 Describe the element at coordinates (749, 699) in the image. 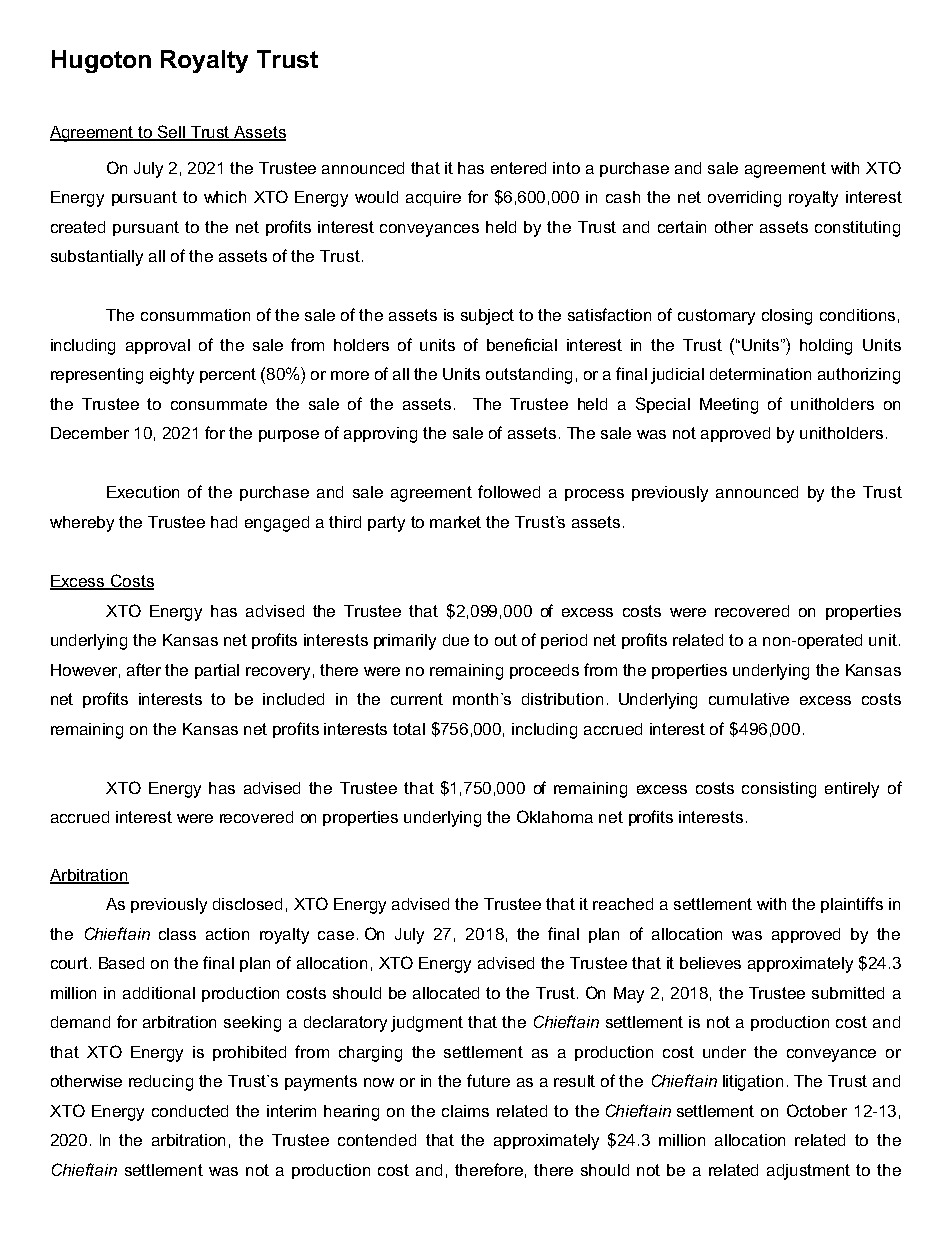

I see `cumulative` at that location.
